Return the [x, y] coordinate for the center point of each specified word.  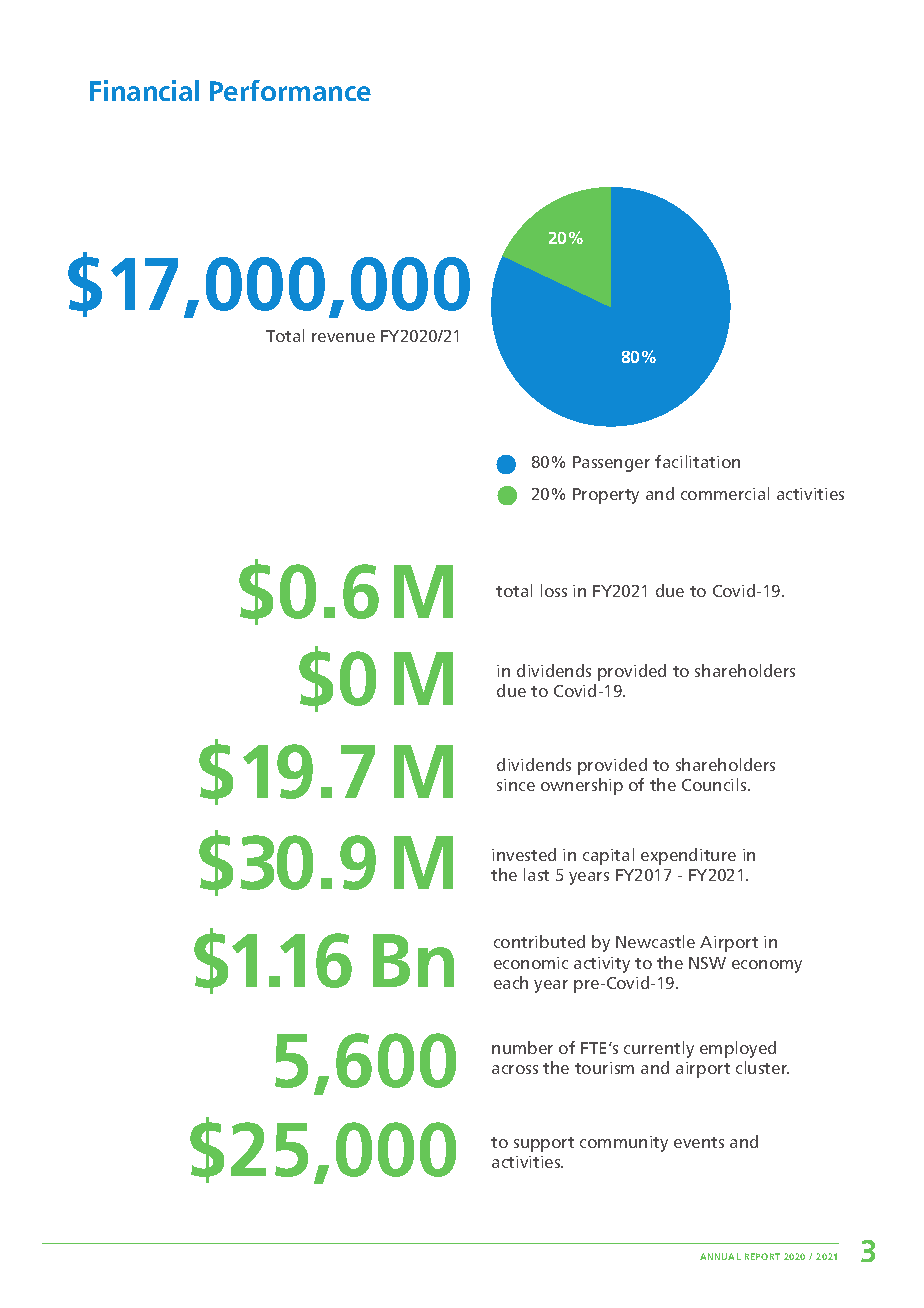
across [515, 1069]
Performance [290, 90]
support [544, 1144]
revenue [343, 337]
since [516, 785]
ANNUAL [720, 1256]
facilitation [697, 461]
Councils [715, 784]
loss [554, 590]
